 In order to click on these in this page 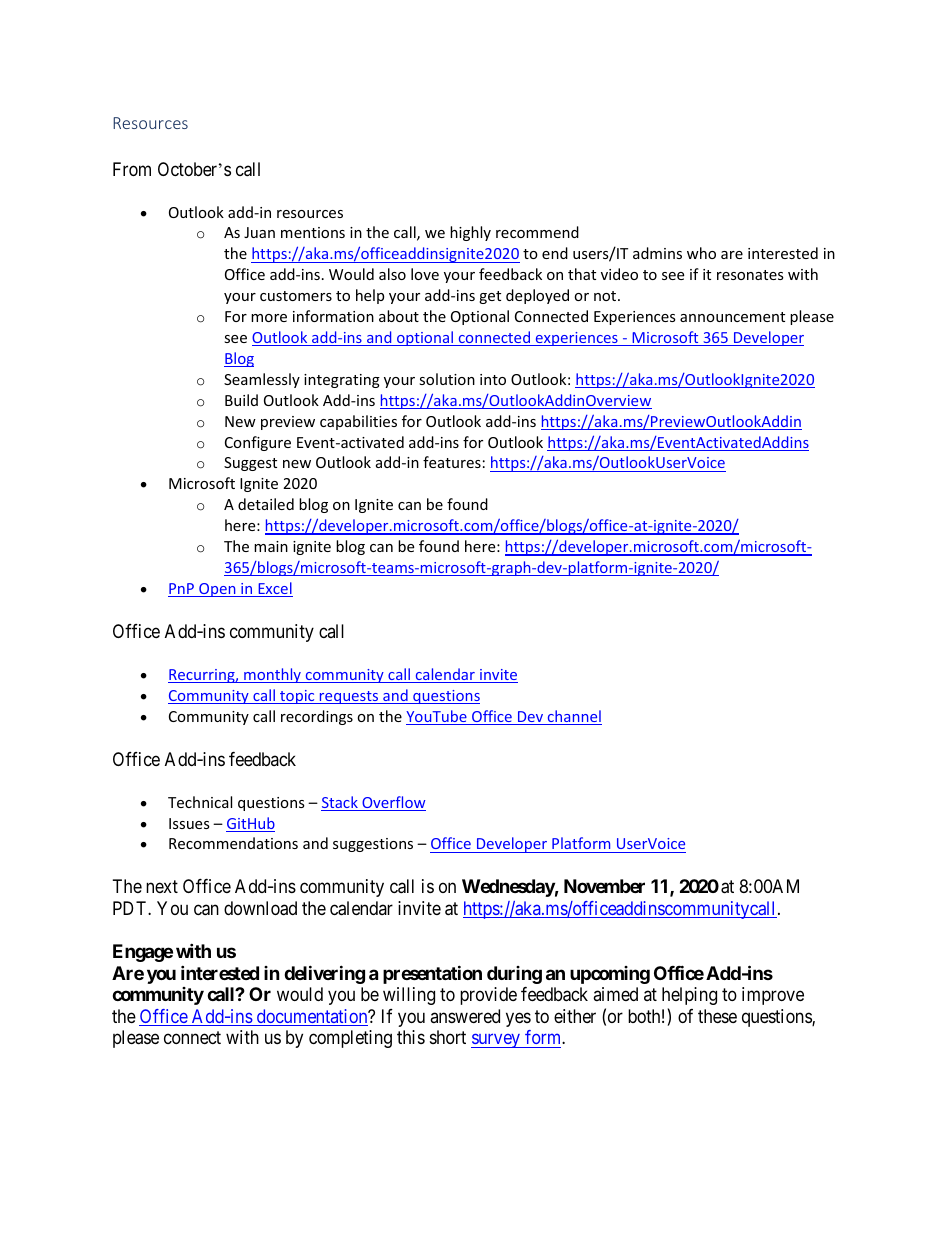, I will do `click(717, 1016)`.
